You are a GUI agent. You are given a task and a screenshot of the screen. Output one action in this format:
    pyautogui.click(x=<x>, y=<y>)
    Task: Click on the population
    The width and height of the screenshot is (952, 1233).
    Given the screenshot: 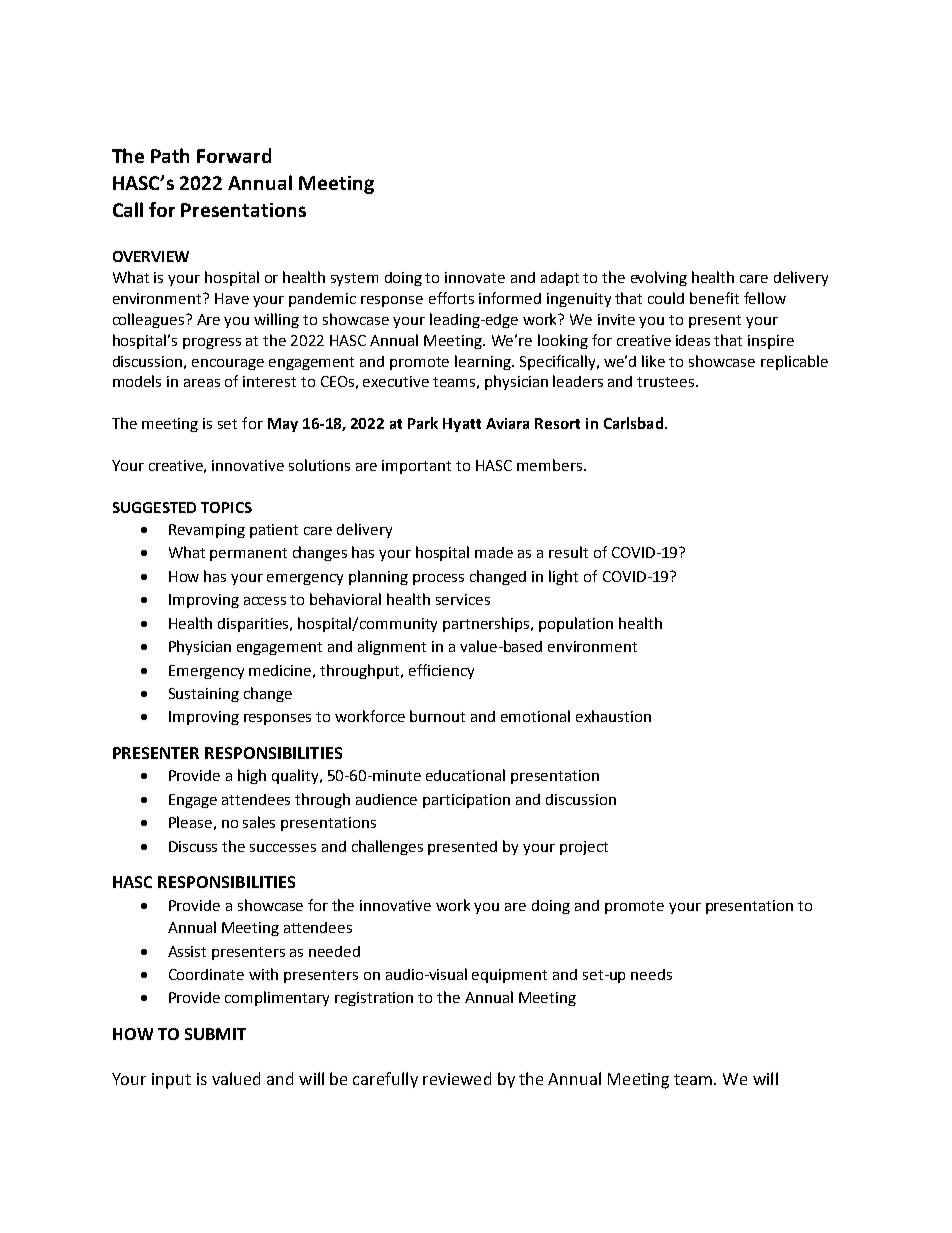 What is the action you would take?
    pyautogui.click(x=576, y=624)
